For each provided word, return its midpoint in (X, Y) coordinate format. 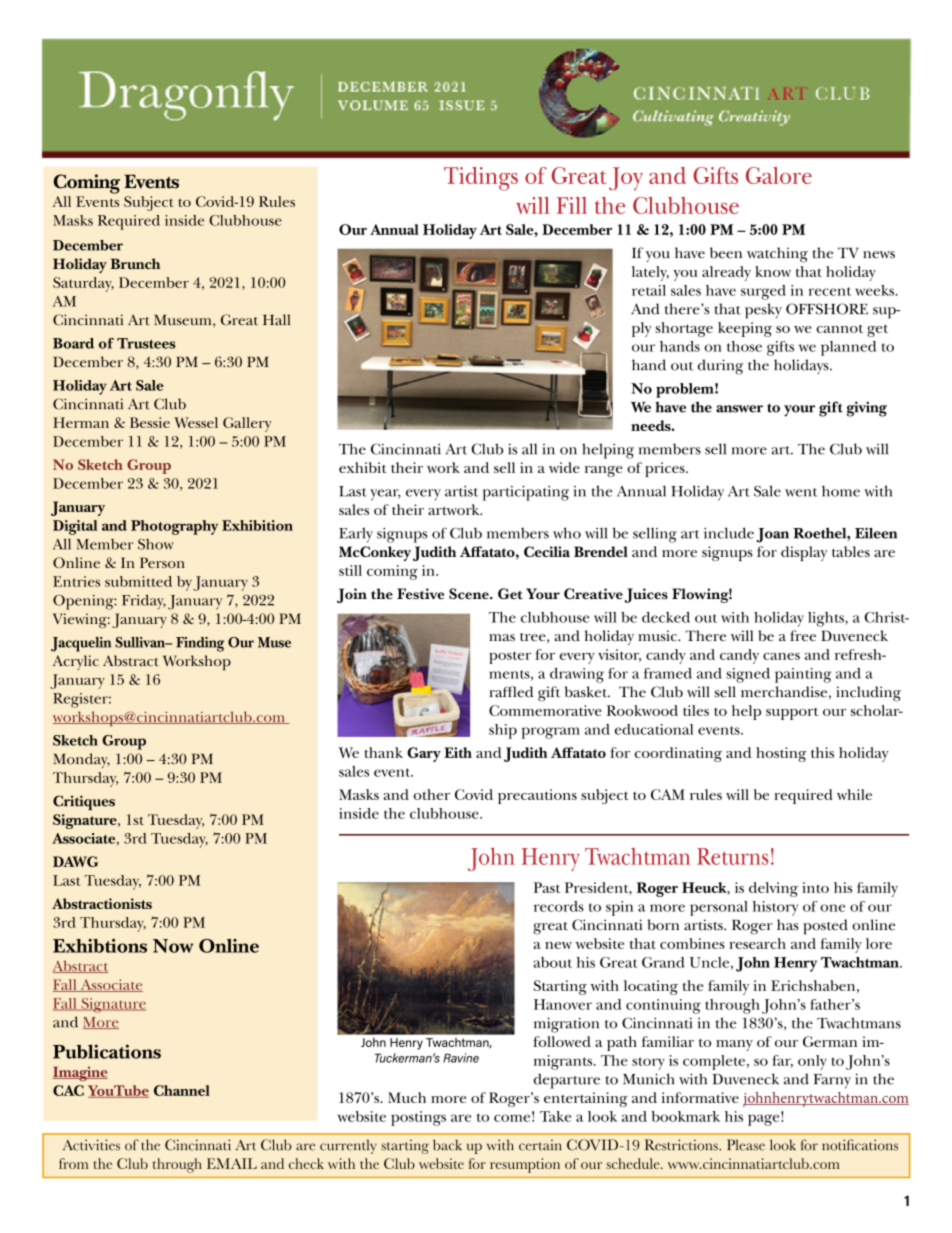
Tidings (481, 179)
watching (777, 255)
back (447, 1145)
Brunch (135, 263)
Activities (91, 1145)
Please (746, 1145)
